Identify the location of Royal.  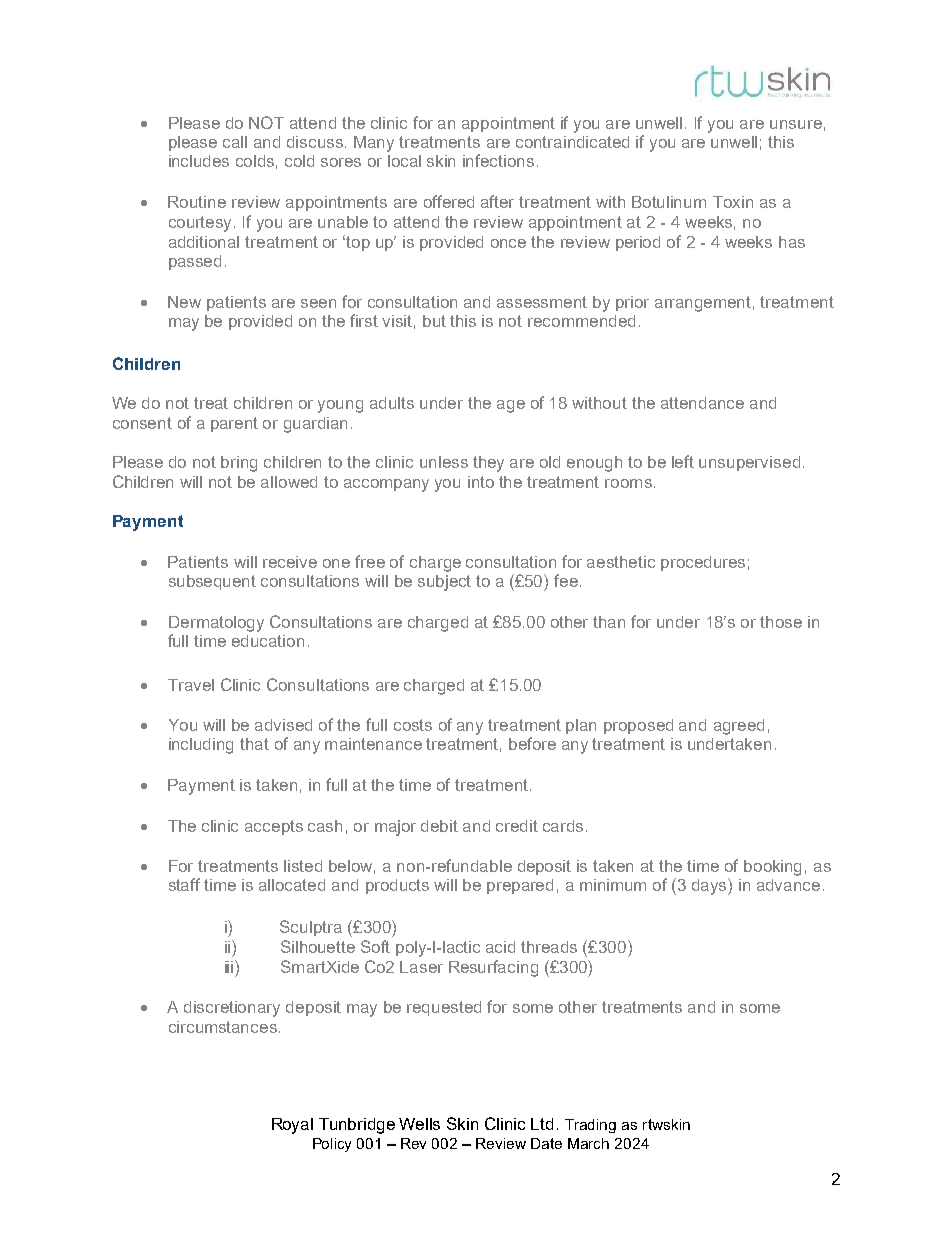
(292, 1126).
